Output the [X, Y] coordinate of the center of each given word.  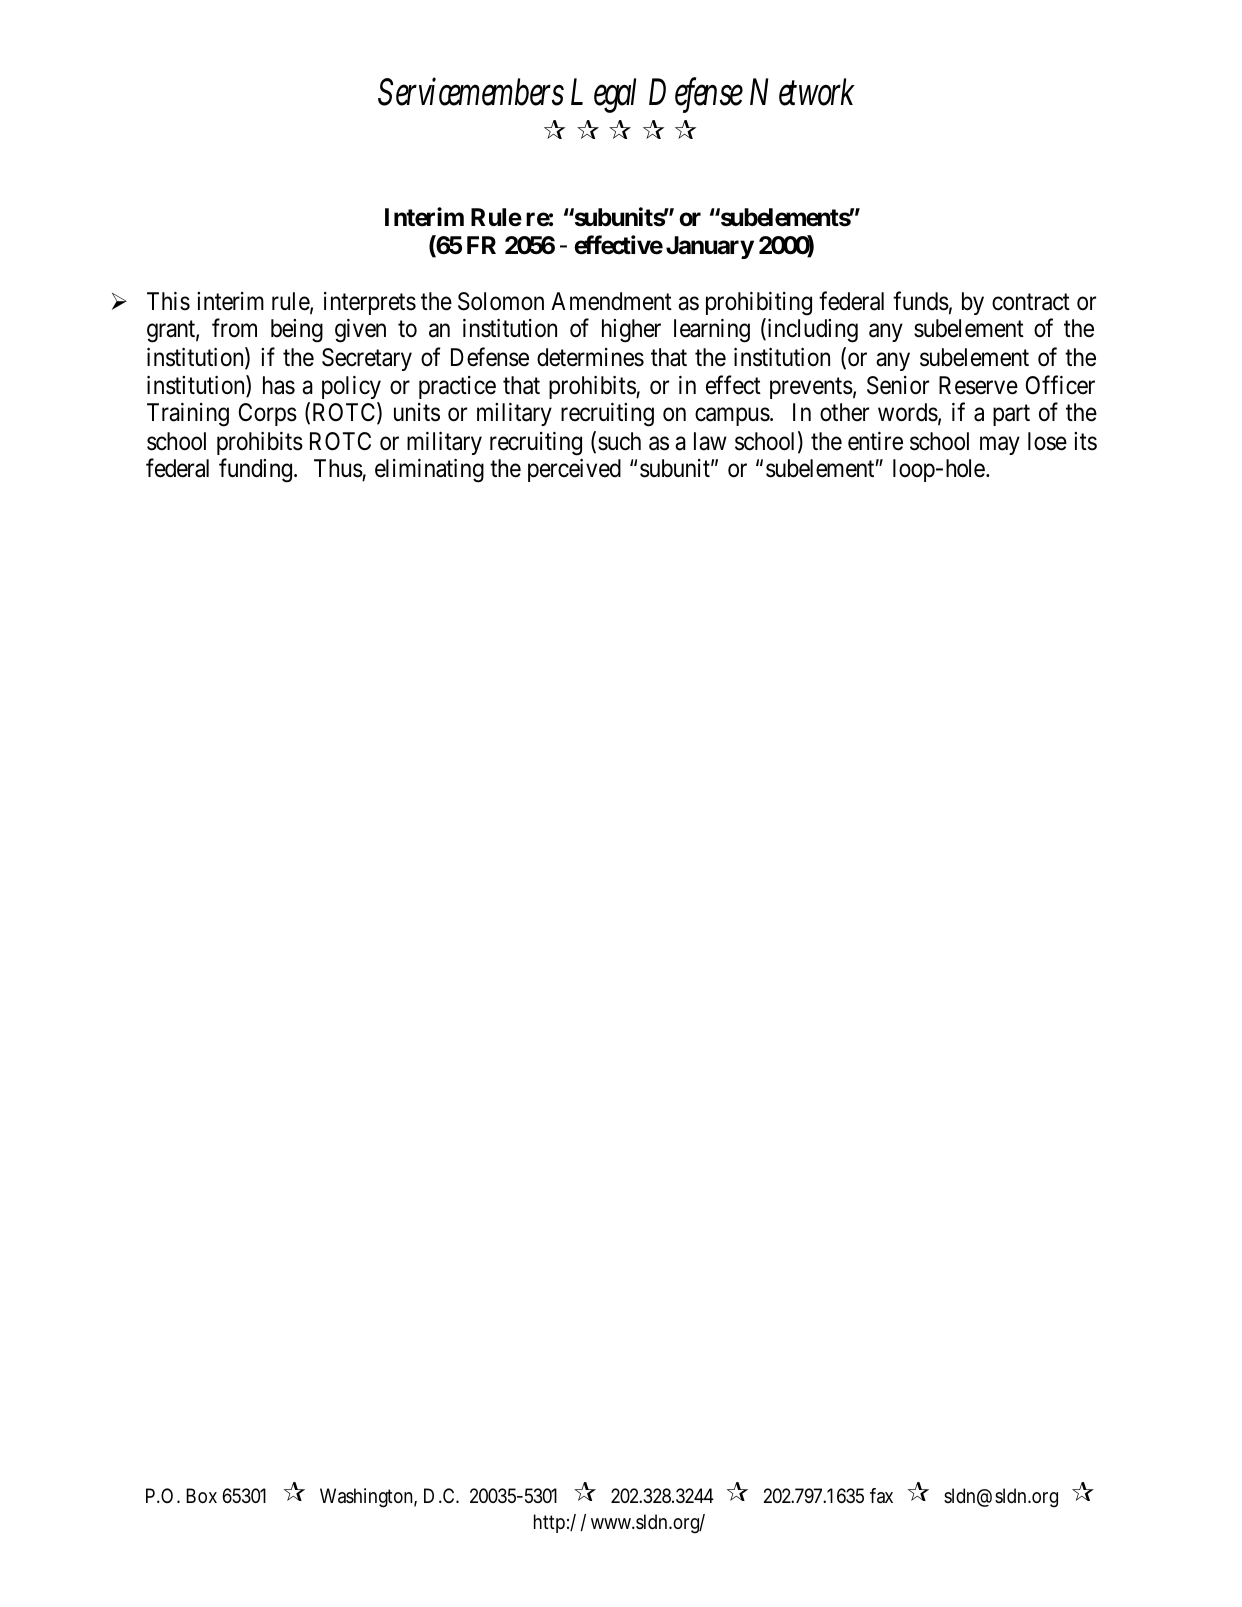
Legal [603, 95]
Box [201, 1495]
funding [257, 471]
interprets [370, 303]
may [1000, 446]
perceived [574, 470]
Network [802, 92]
